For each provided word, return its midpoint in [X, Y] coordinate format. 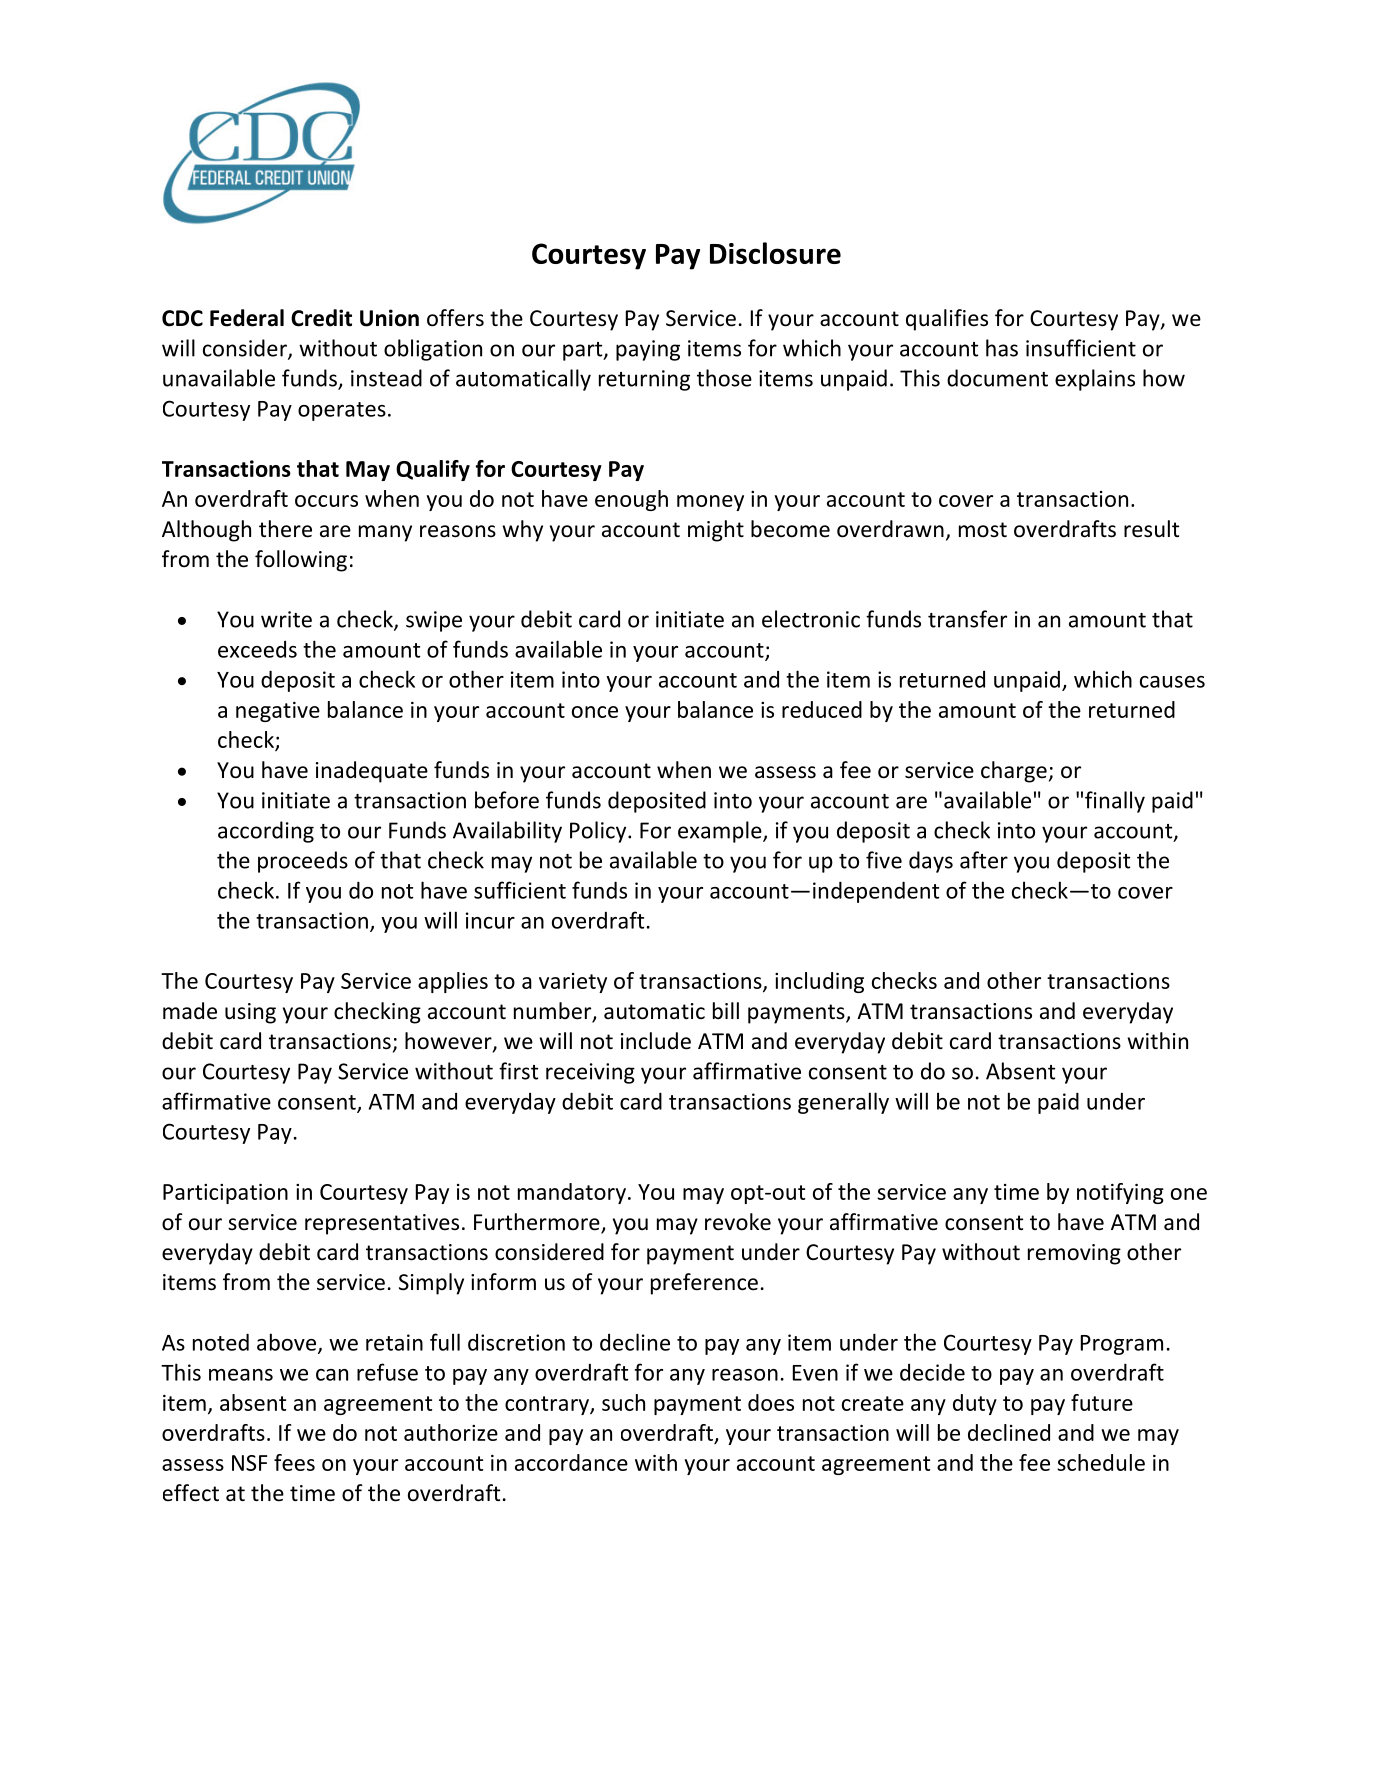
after [984, 860]
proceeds [303, 862]
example [721, 832]
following [301, 561]
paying [648, 350]
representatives [382, 1224]
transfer [967, 619]
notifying [1120, 1193]
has [1002, 348]
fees [294, 1462]
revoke [738, 1222]
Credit [321, 318]
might [716, 531]
